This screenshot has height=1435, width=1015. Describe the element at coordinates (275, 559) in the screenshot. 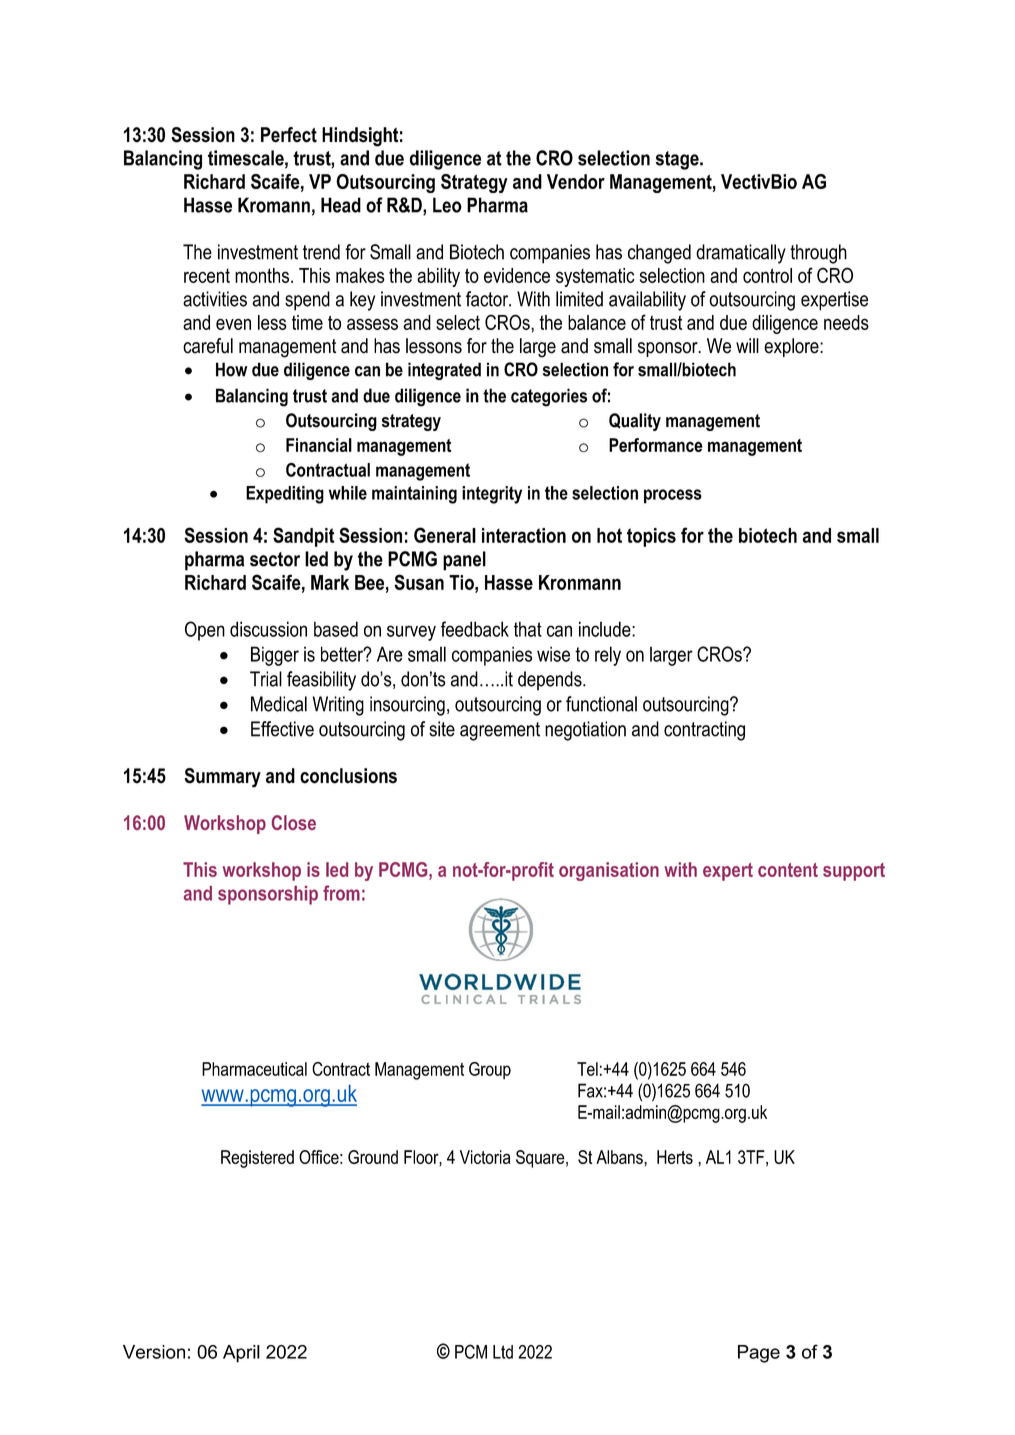

I see `sector` at that location.
